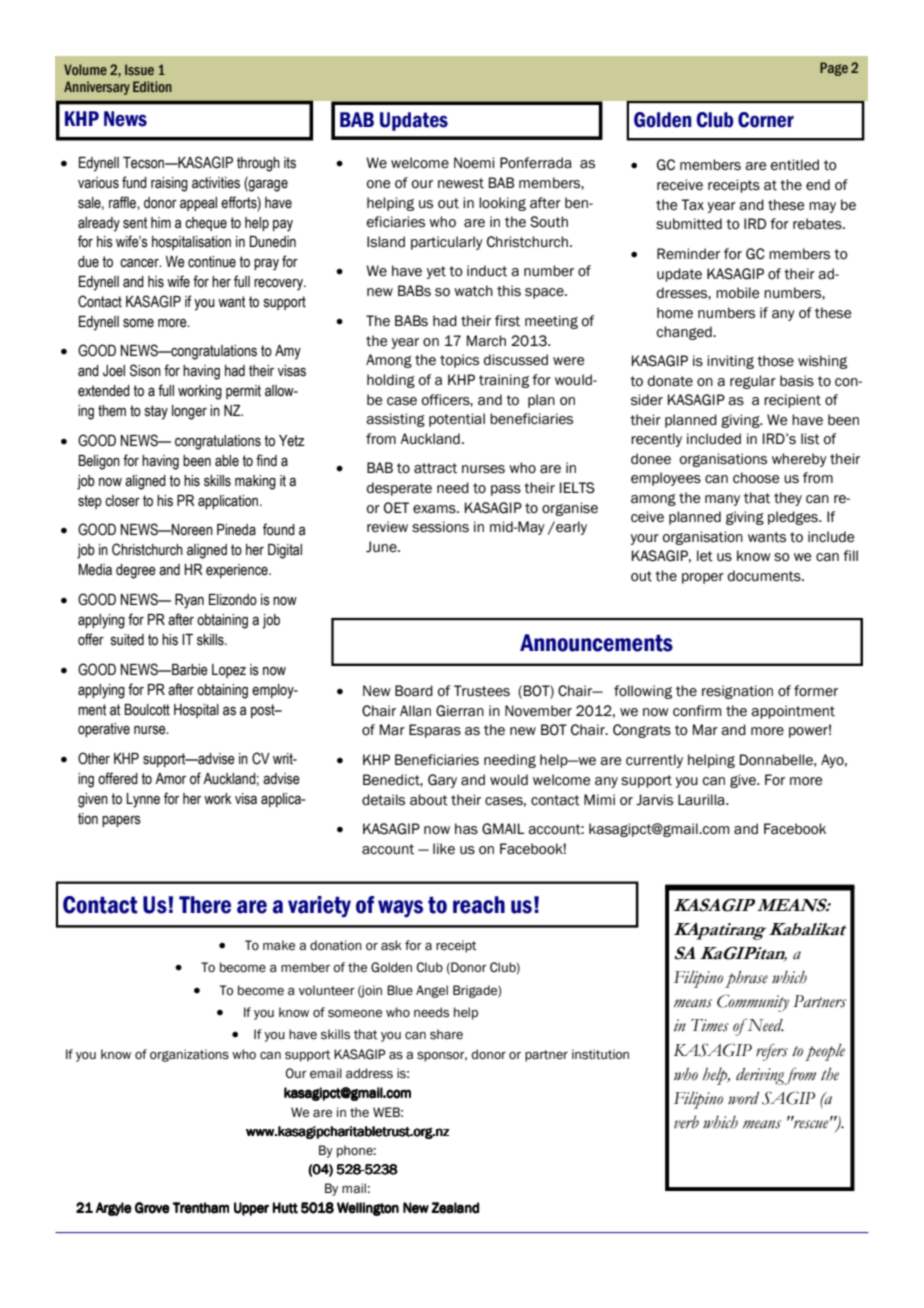  What do you see at coordinates (127, 640) in the document?
I see `suited` at bounding box center [127, 640].
